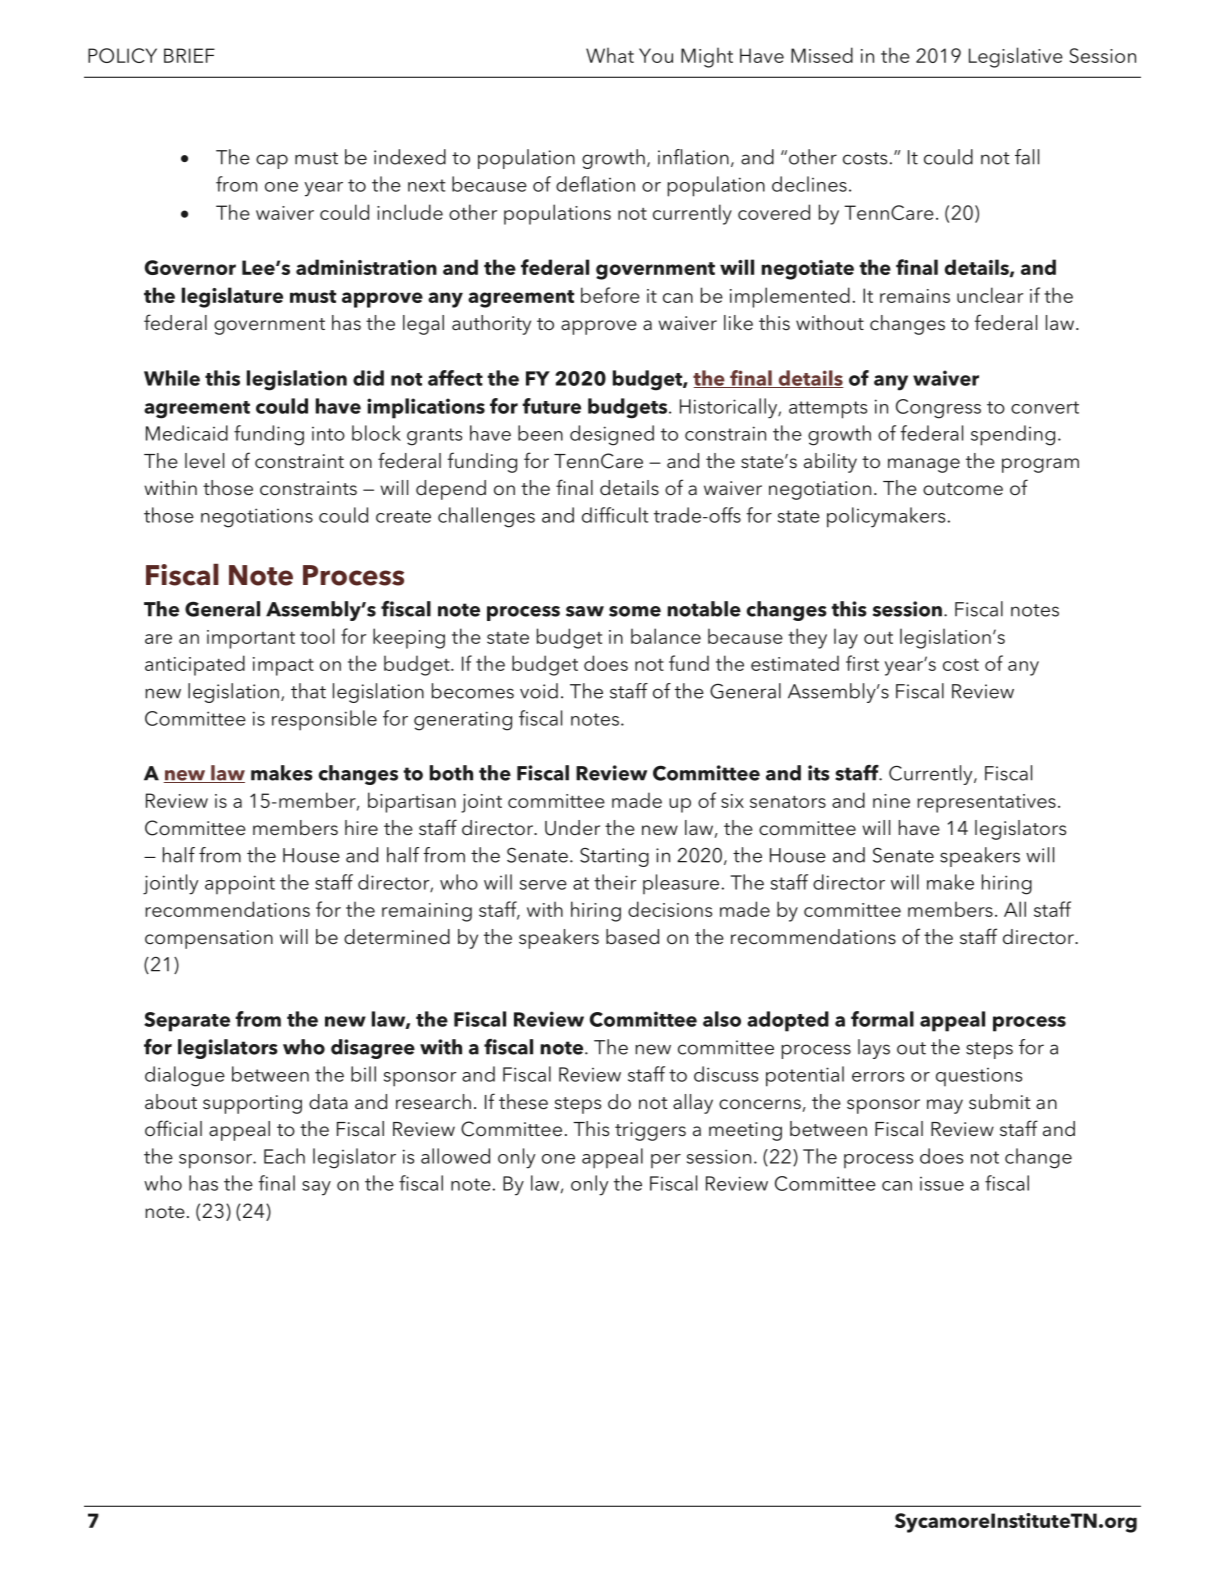 This image has width=1225, height=1585. I want to click on into, so click(328, 434).
